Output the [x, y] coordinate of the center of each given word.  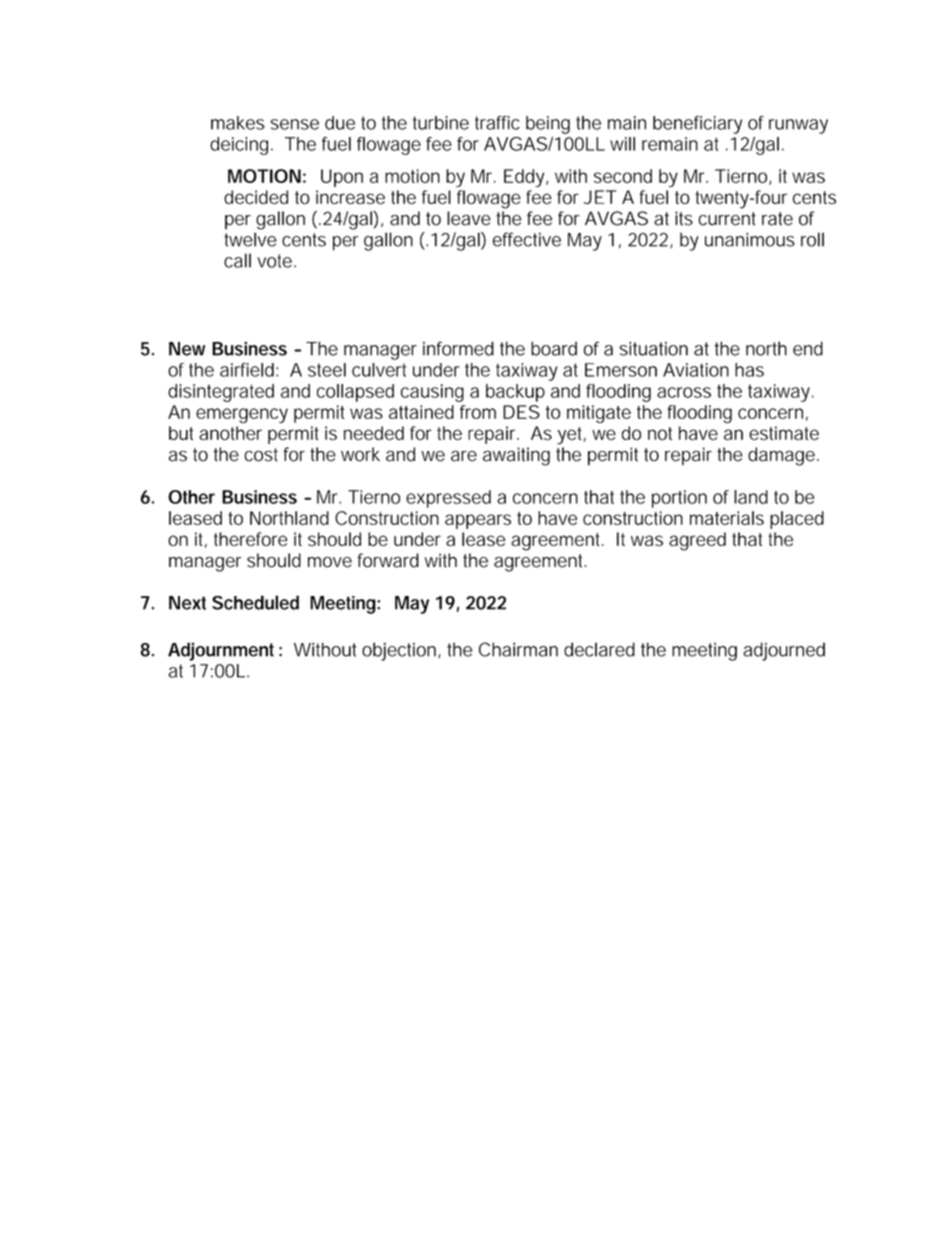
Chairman [518, 649]
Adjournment [221, 651]
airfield [247, 370]
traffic [497, 123]
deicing [239, 146]
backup [515, 393]
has [749, 370]
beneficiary [697, 125]
